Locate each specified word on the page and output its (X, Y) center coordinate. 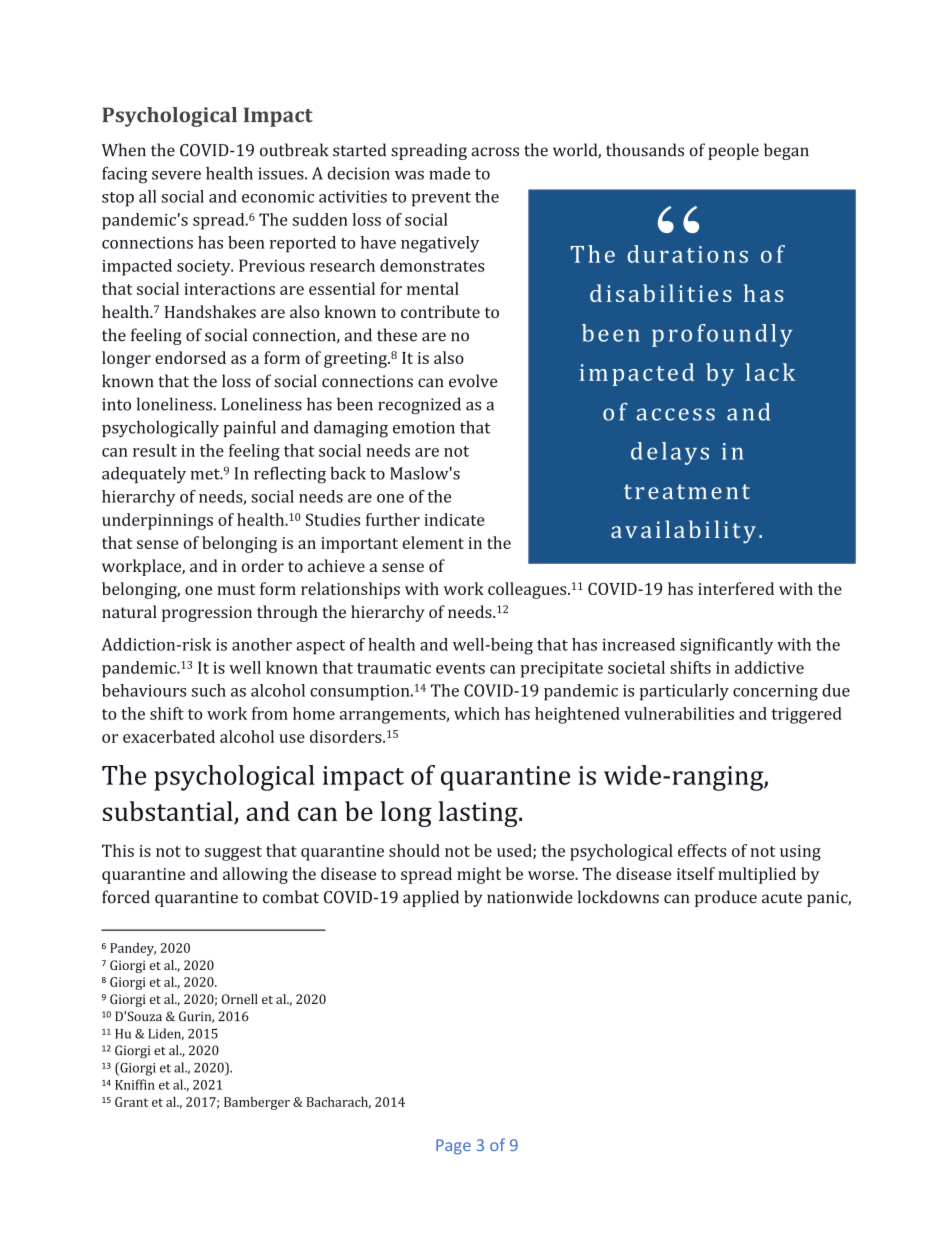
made (450, 173)
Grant (131, 1102)
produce (726, 898)
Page (453, 1147)
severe (176, 175)
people (733, 151)
